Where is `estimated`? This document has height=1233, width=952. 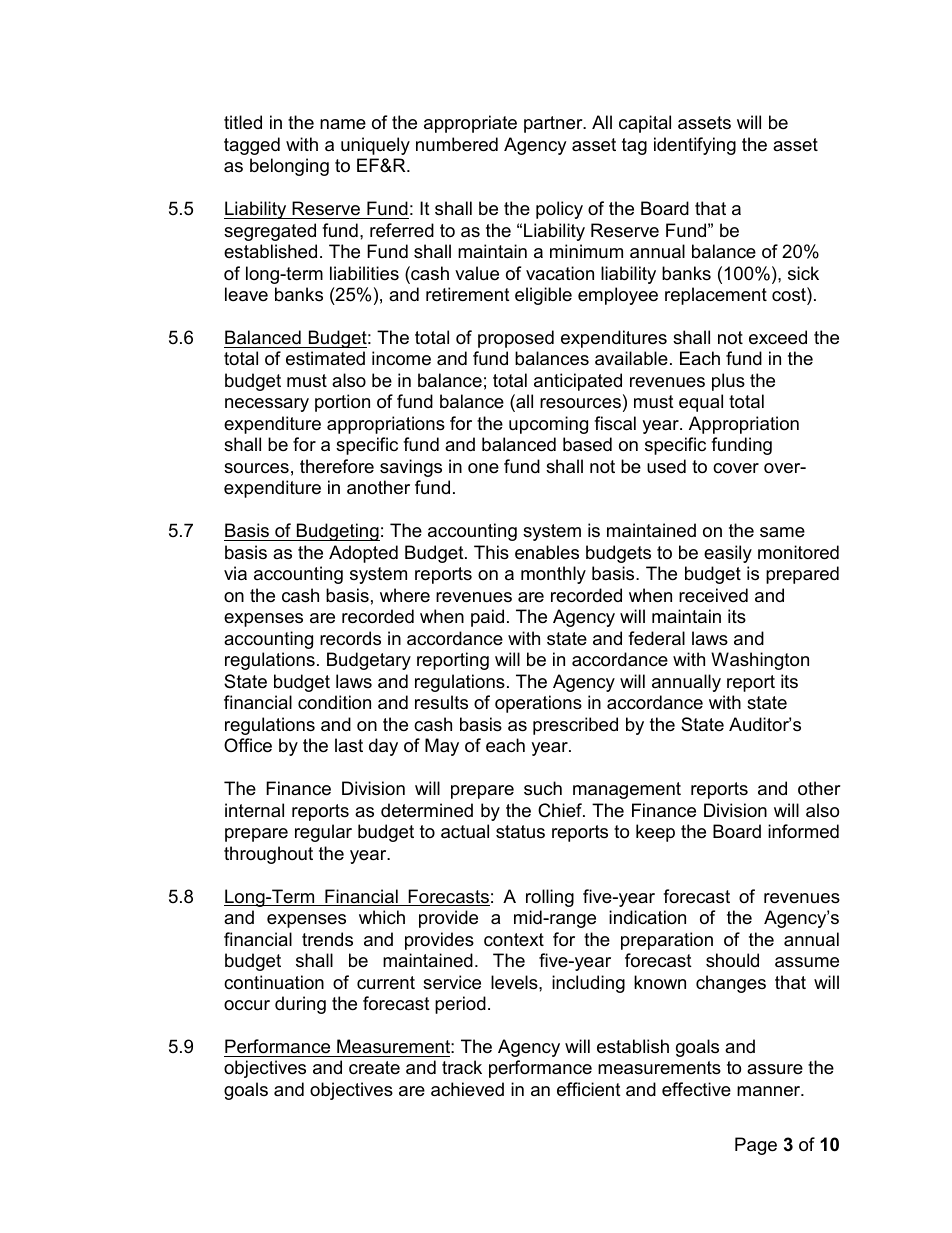 estimated is located at coordinates (325, 358).
